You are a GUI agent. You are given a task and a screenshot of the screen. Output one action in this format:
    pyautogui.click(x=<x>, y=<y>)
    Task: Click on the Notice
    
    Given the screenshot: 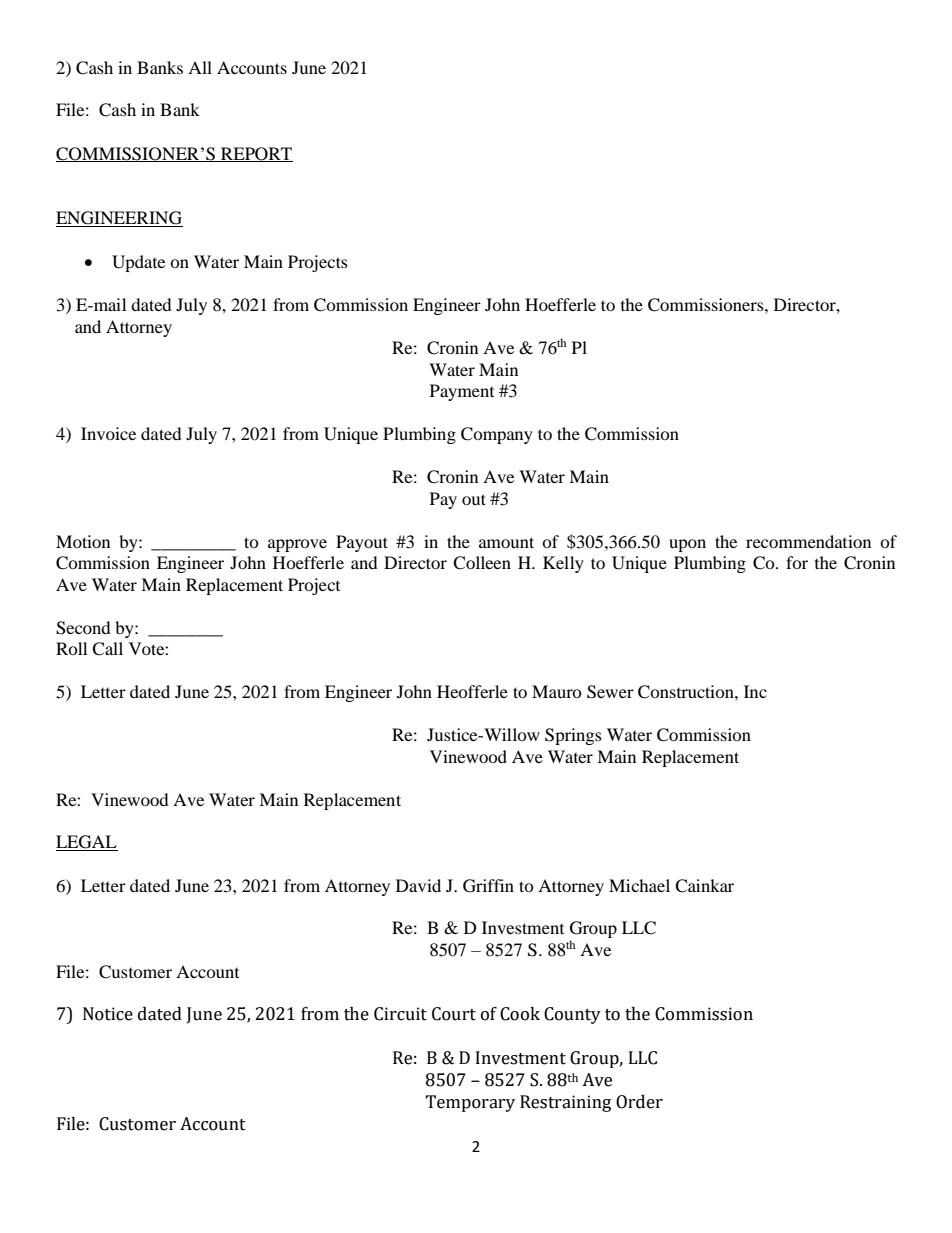 What is the action you would take?
    pyautogui.click(x=108, y=1014)
